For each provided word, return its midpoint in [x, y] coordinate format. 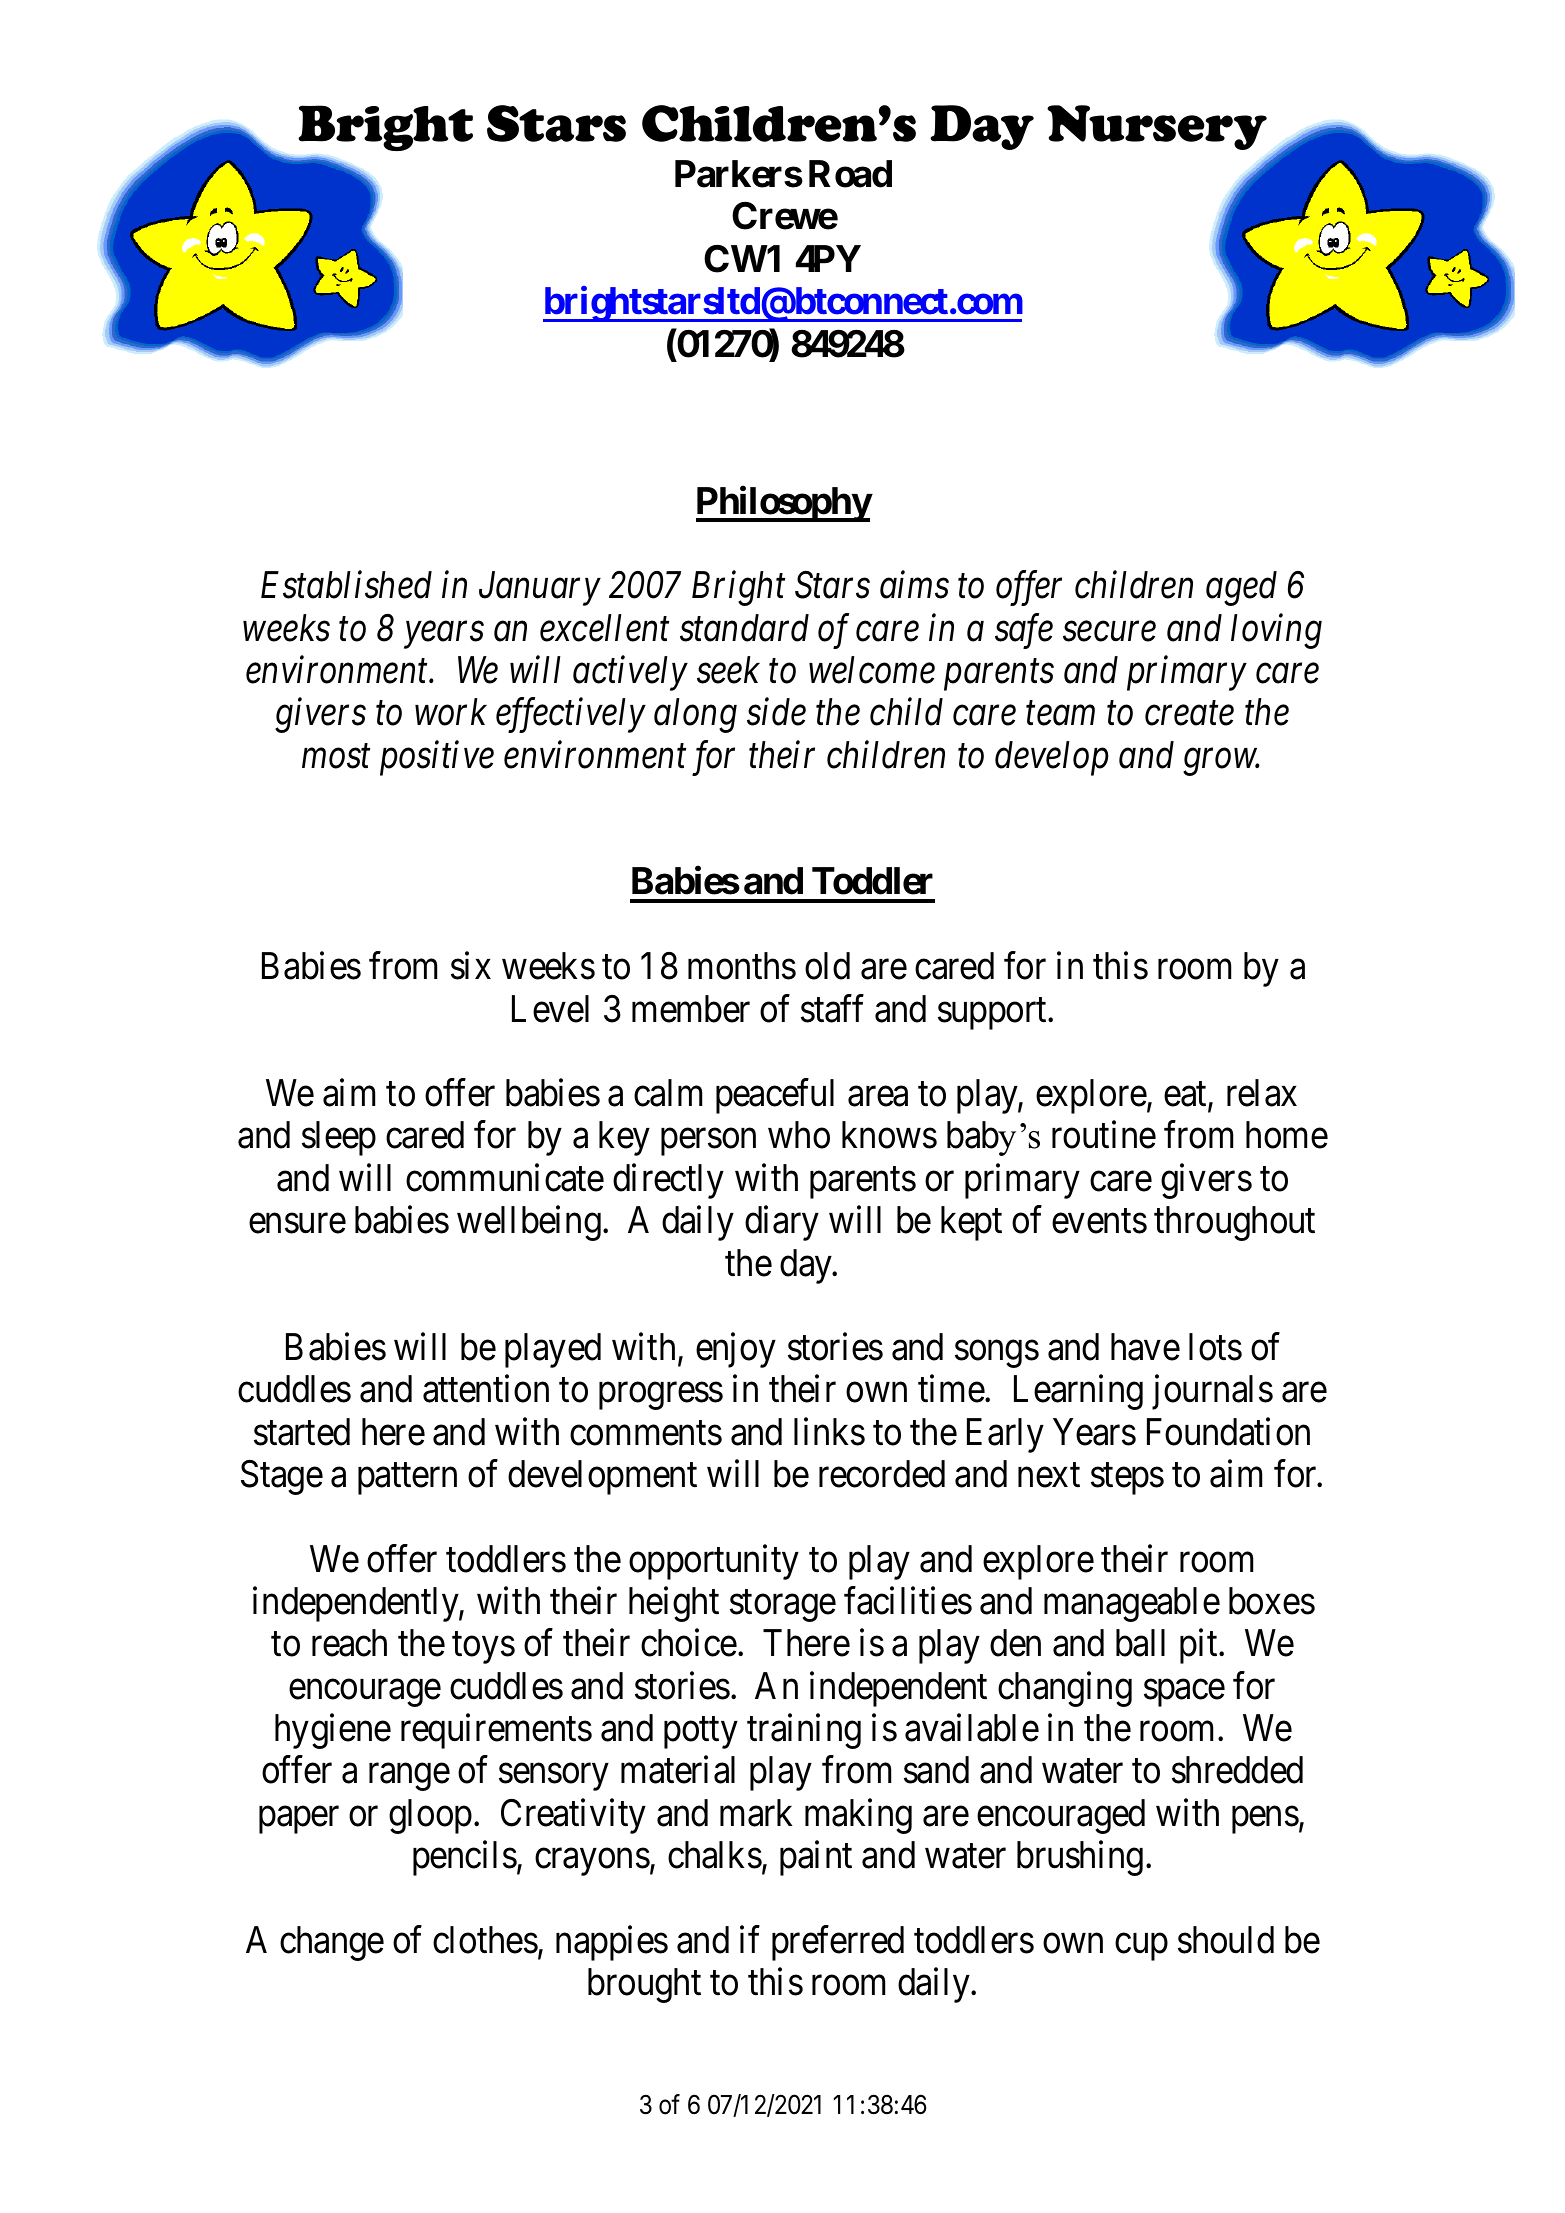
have [1145, 1347]
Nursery [1157, 127]
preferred [838, 1943]
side [776, 712]
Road [850, 174]
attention [486, 1389]
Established [346, 585]
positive [437, 759]
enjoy [736, 1350]
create [1189, 714]
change [332, 1943]
